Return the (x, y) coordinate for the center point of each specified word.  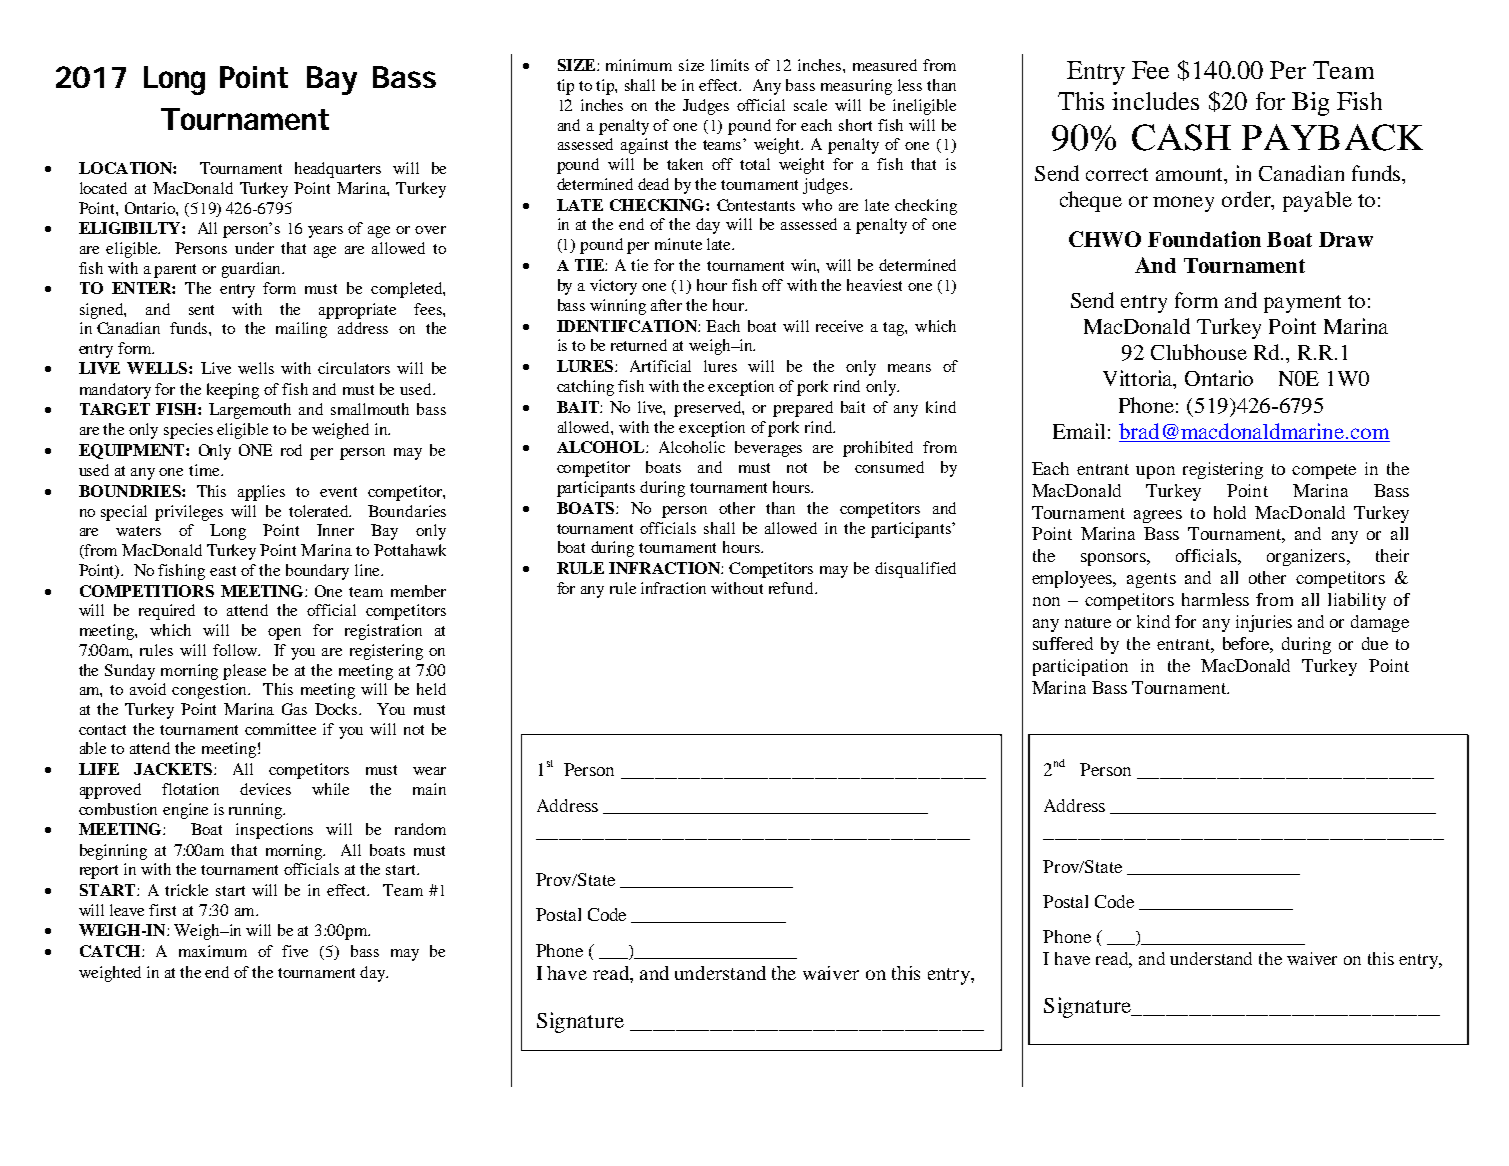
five (295, 951)
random (420, 829)
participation (1080, 667)
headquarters (338, 170)
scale (810, 105)
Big (1310, 104)
